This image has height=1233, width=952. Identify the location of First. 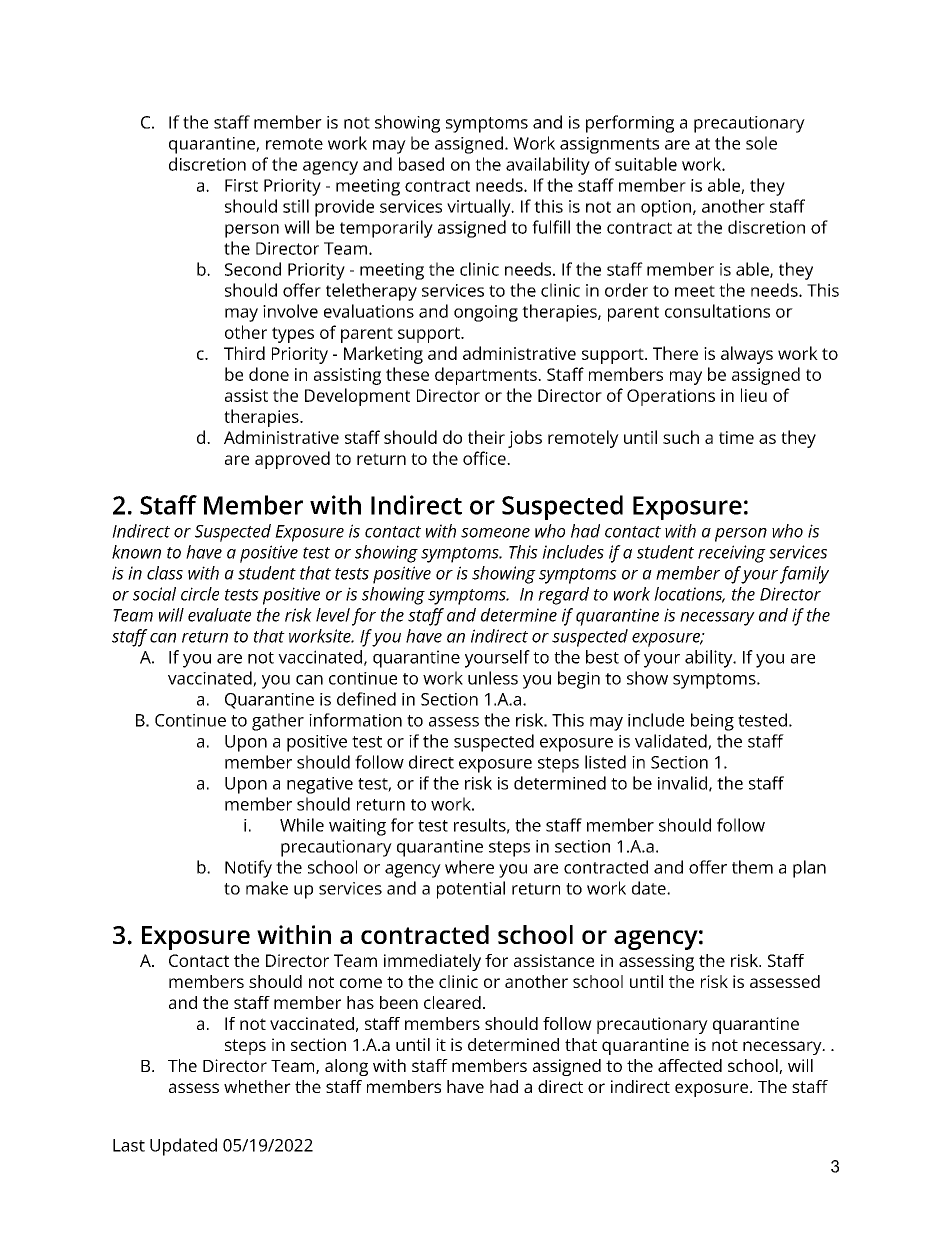
(241, 185).
